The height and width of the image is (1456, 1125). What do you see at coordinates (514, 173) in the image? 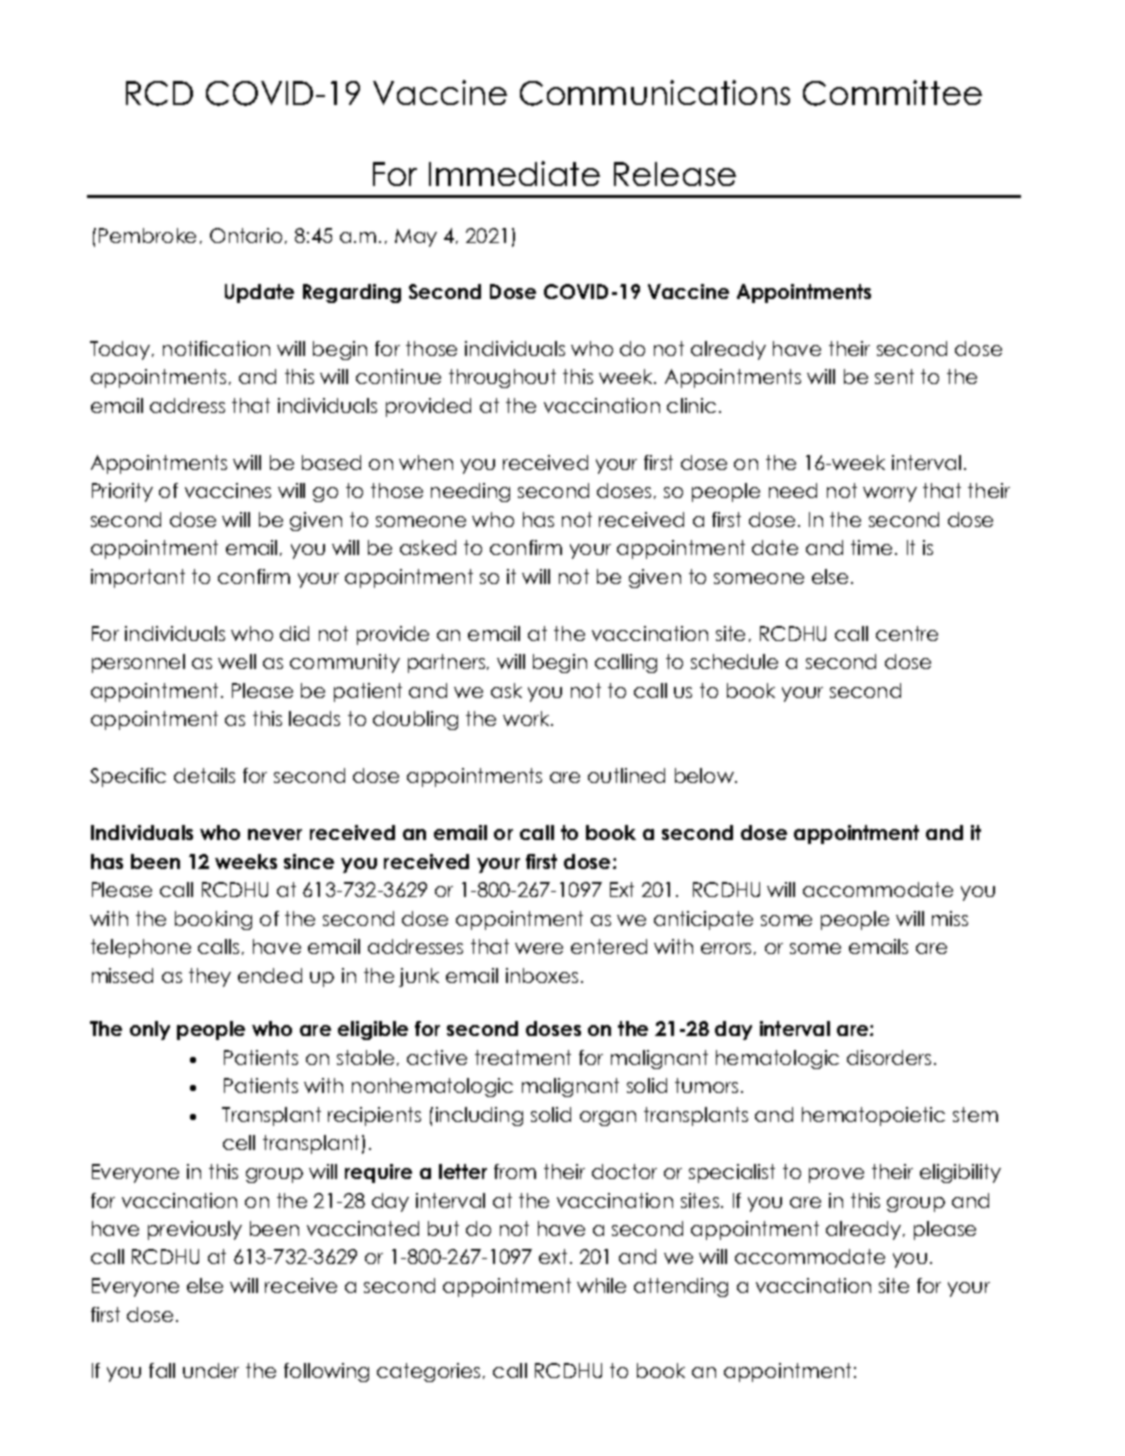
I see `Immediate` at bounding box center [514, 173].
